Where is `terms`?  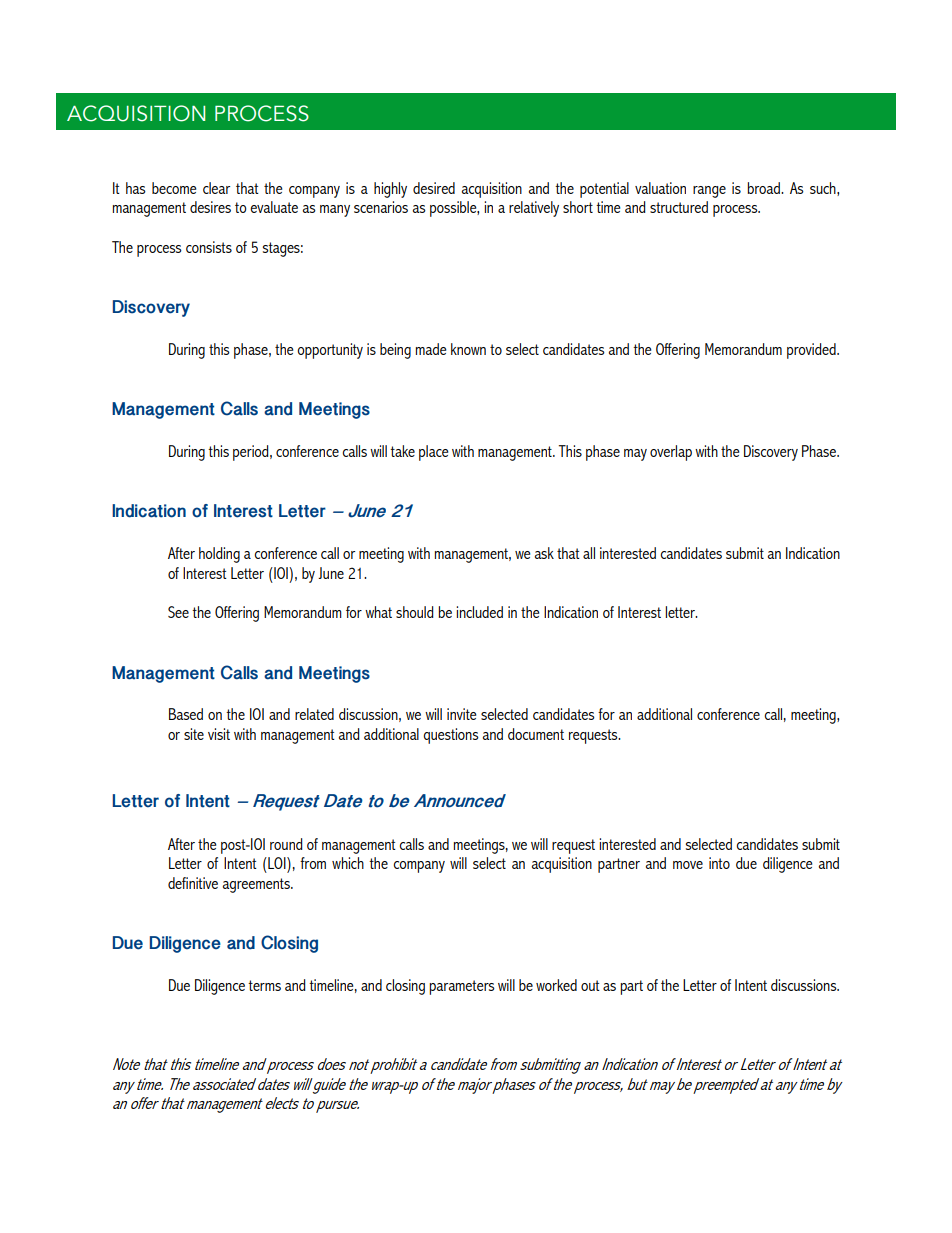 terms is located at coordinates (264, 985).
